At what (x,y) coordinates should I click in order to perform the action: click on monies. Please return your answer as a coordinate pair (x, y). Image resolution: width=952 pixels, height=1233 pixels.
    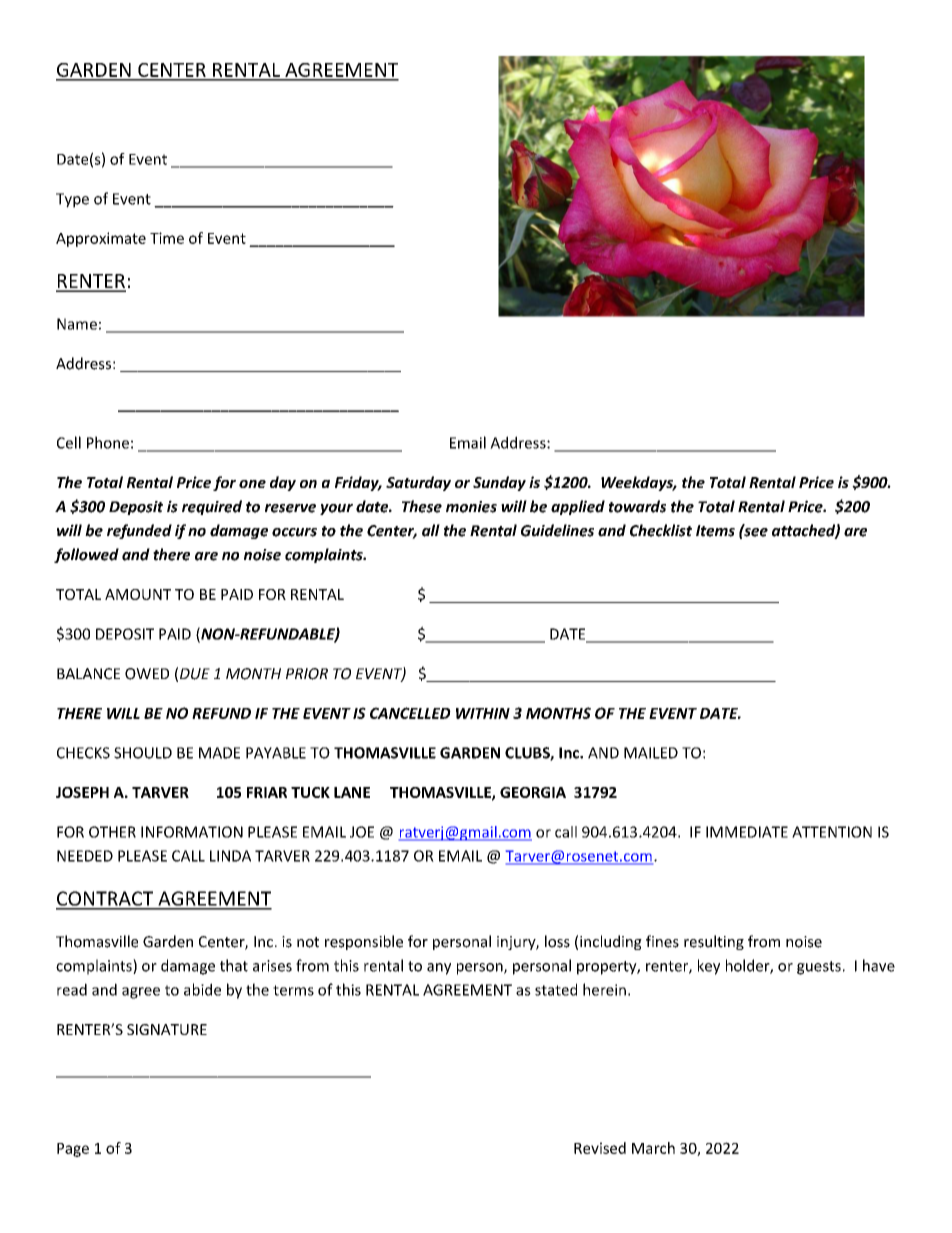
    Looking at the image, I should click on (471, 507).
